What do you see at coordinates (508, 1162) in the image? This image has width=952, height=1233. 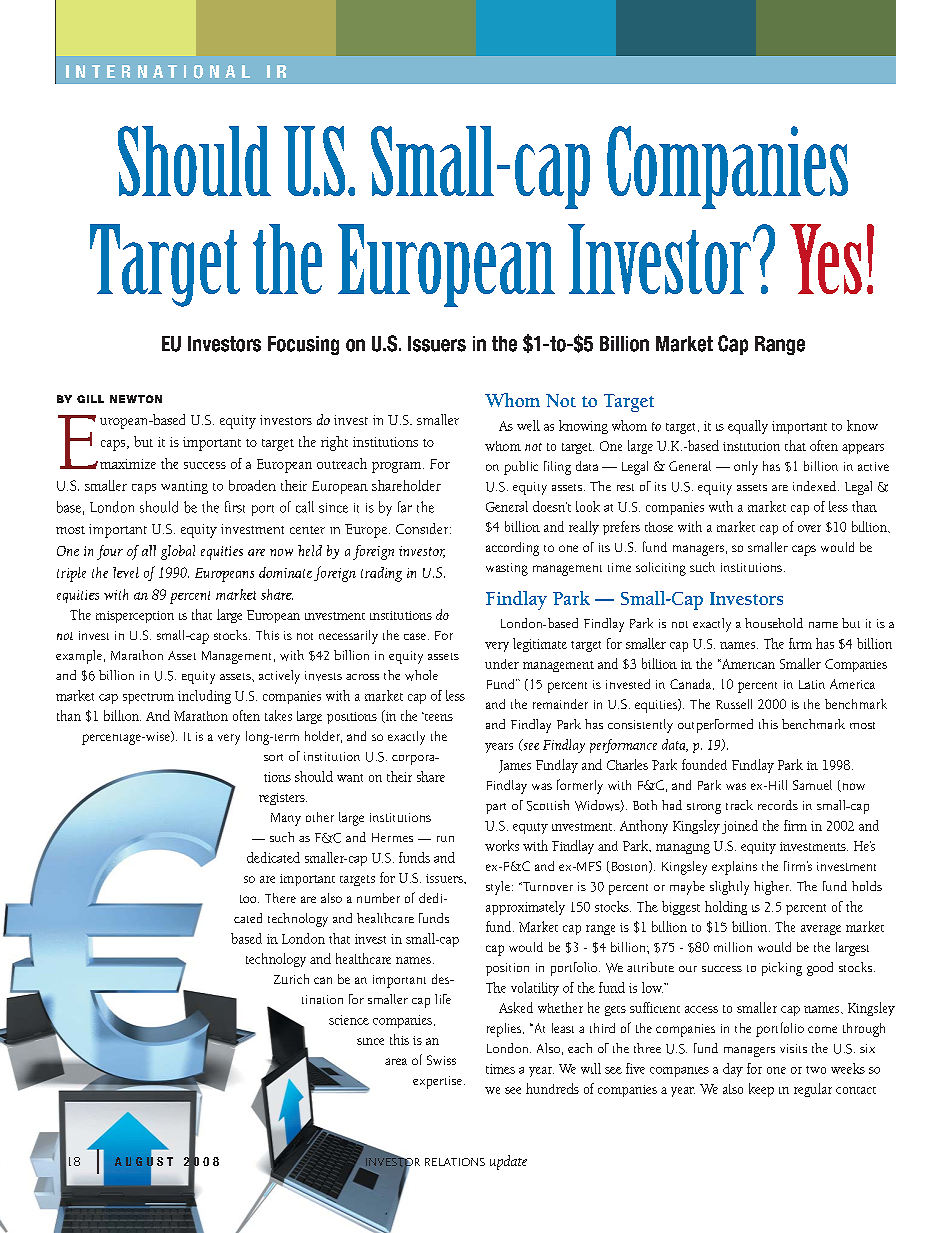 I see `update` at bounding box center [508, 1162].
